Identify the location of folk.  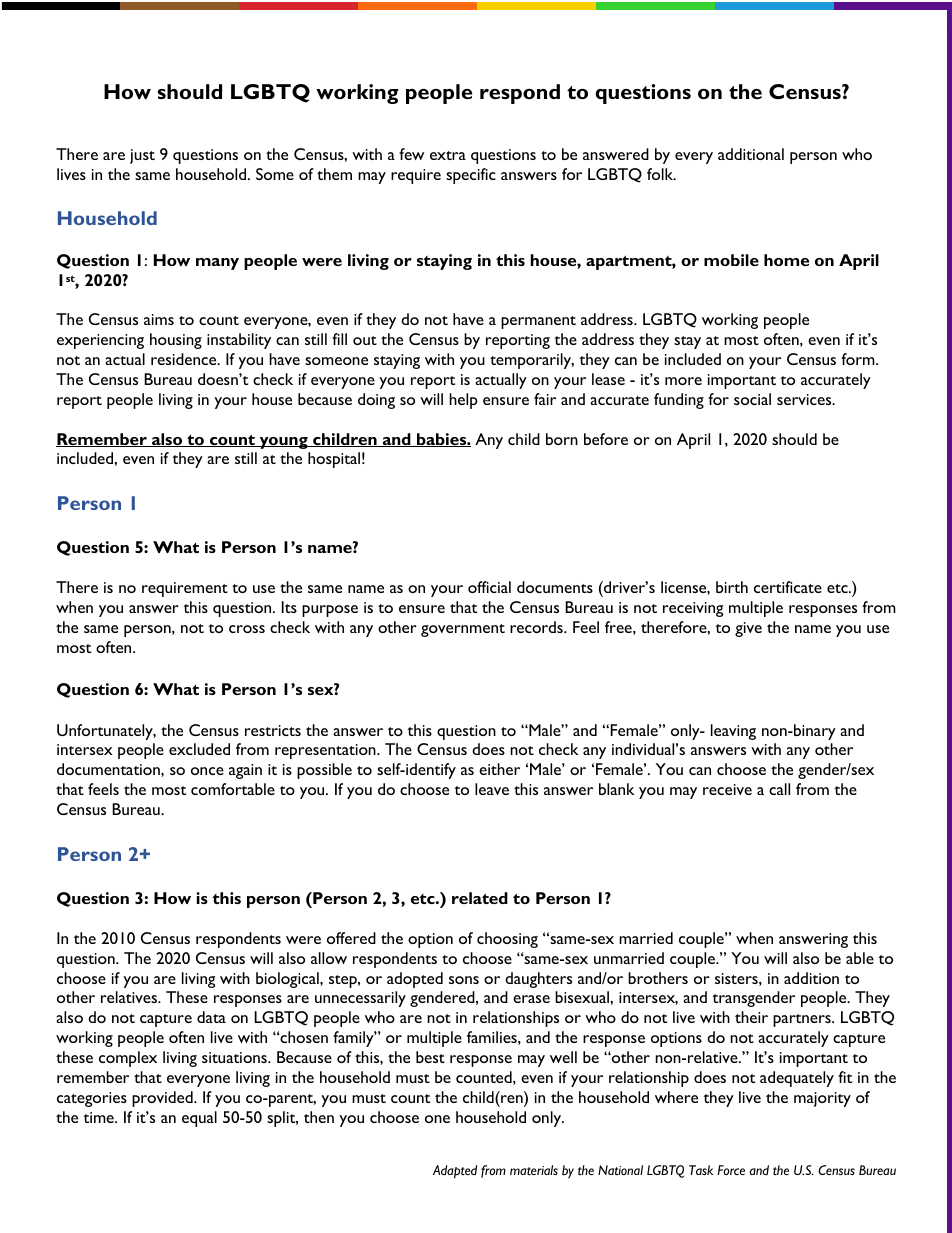
(661, 174).
